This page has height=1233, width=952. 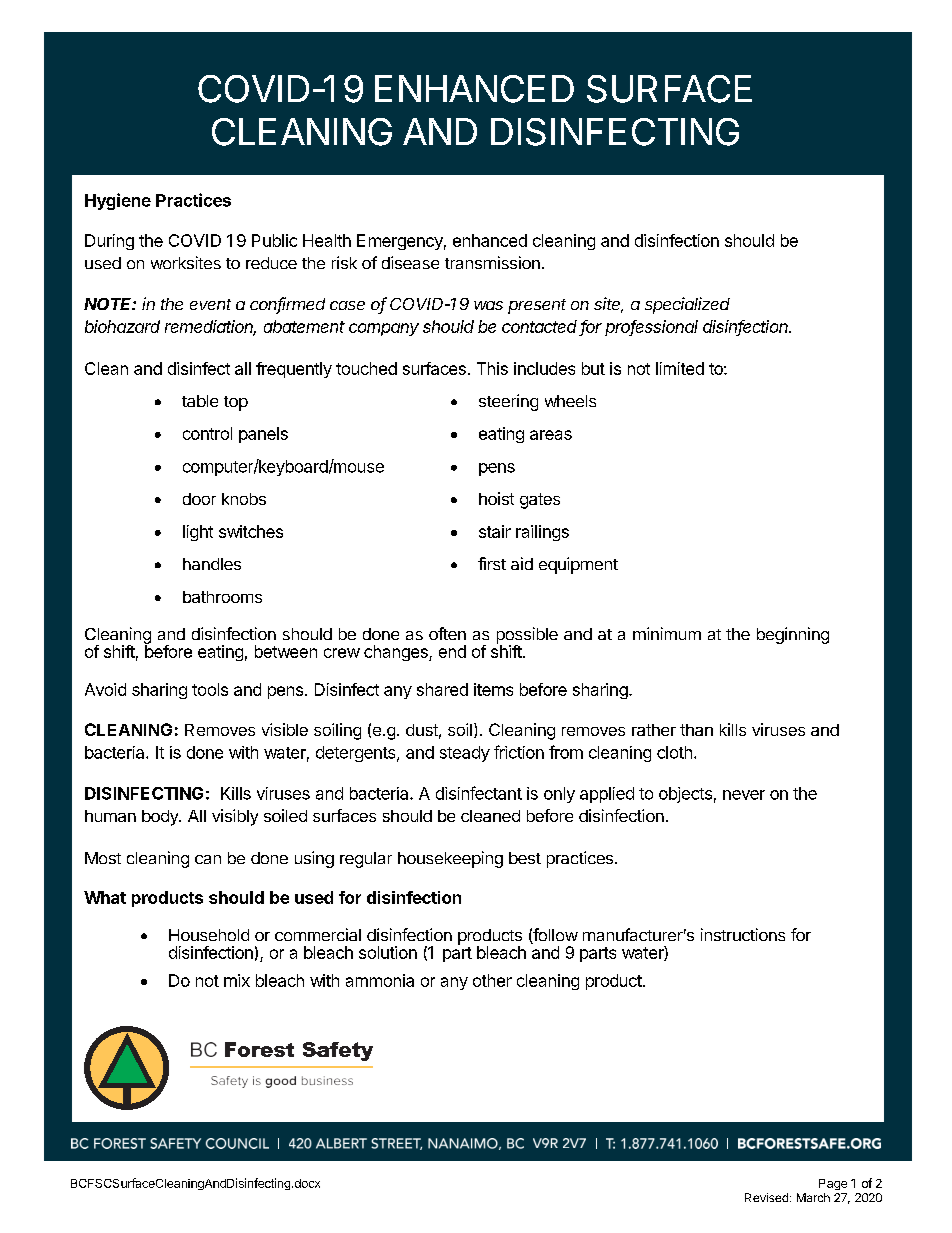 What do you see at coordinates (766, 1197) in the page?
I see `Revised` at bounding box center [766, 1197].
